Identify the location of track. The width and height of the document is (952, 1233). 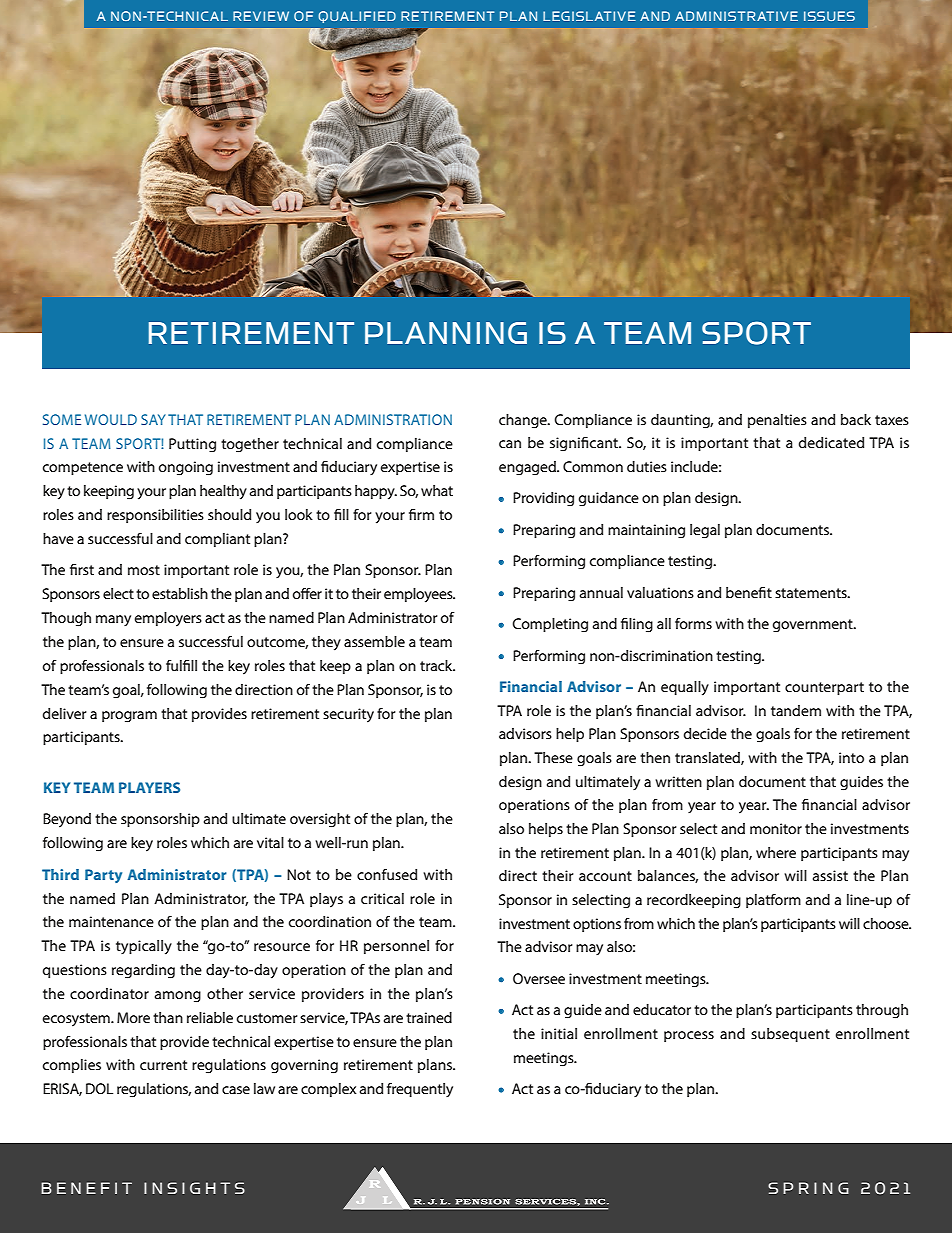
(437, 665).
